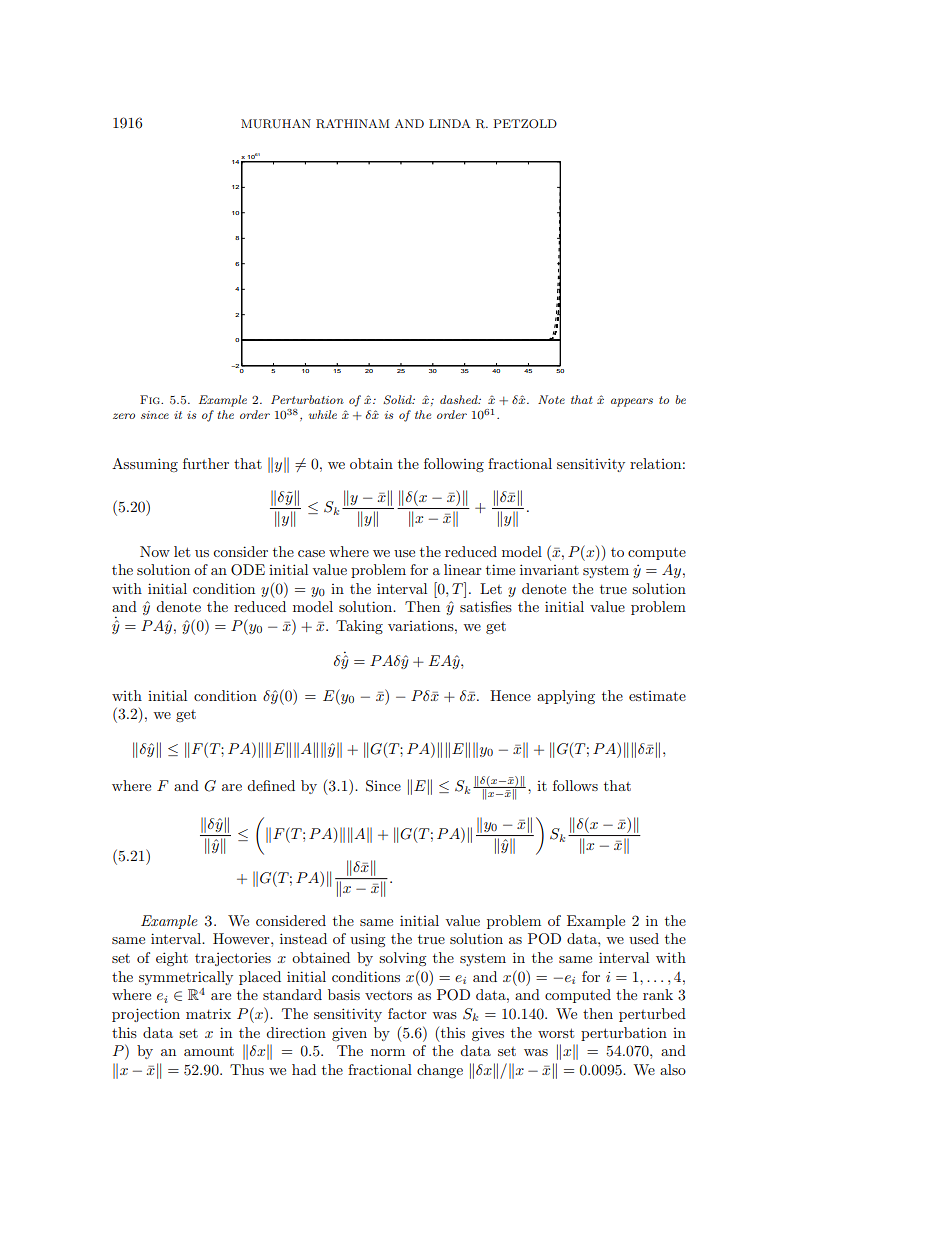 This screenshot has width=952, height=1233. I want to click on following, so click(454, 465).
